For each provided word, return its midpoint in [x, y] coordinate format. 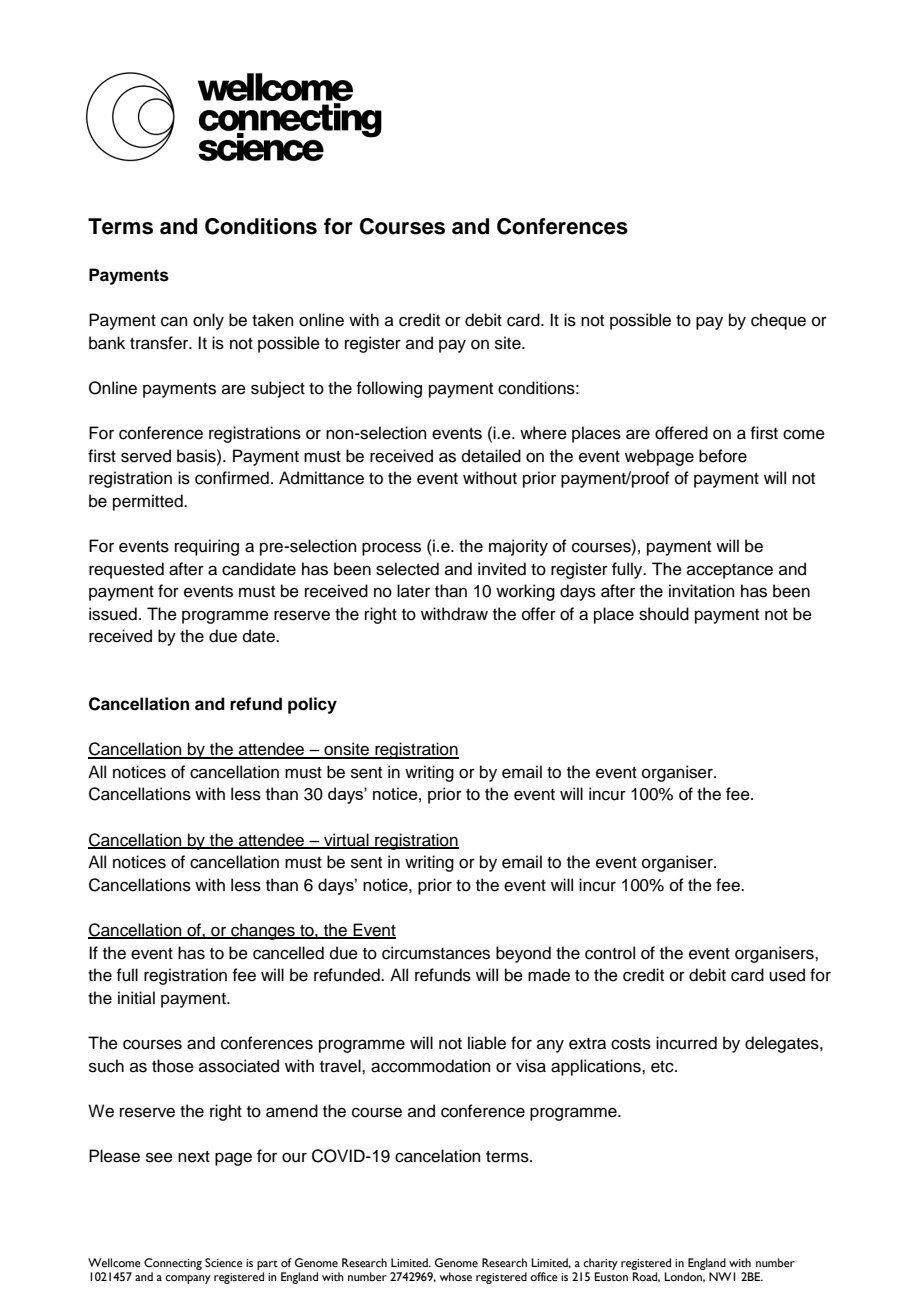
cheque [778, 321]
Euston [611, 1276]
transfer [160, 343]
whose [456, 1276]
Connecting [173, 1264]
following [389, 389]
